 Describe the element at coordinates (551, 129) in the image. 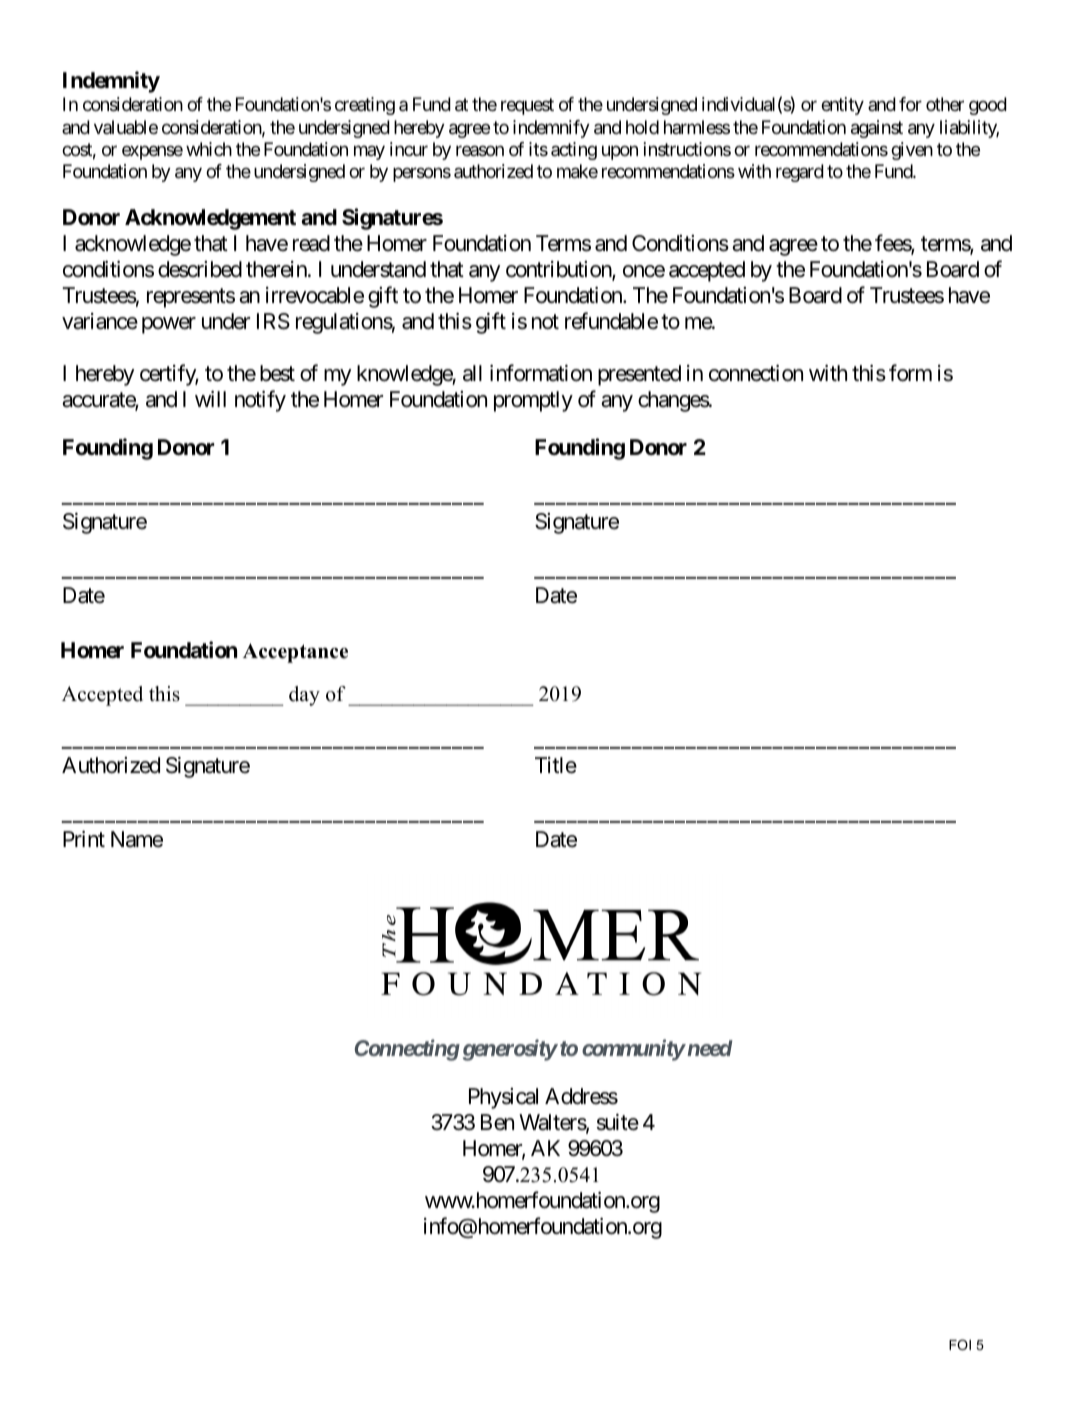

I see `indemnify` at that location.
